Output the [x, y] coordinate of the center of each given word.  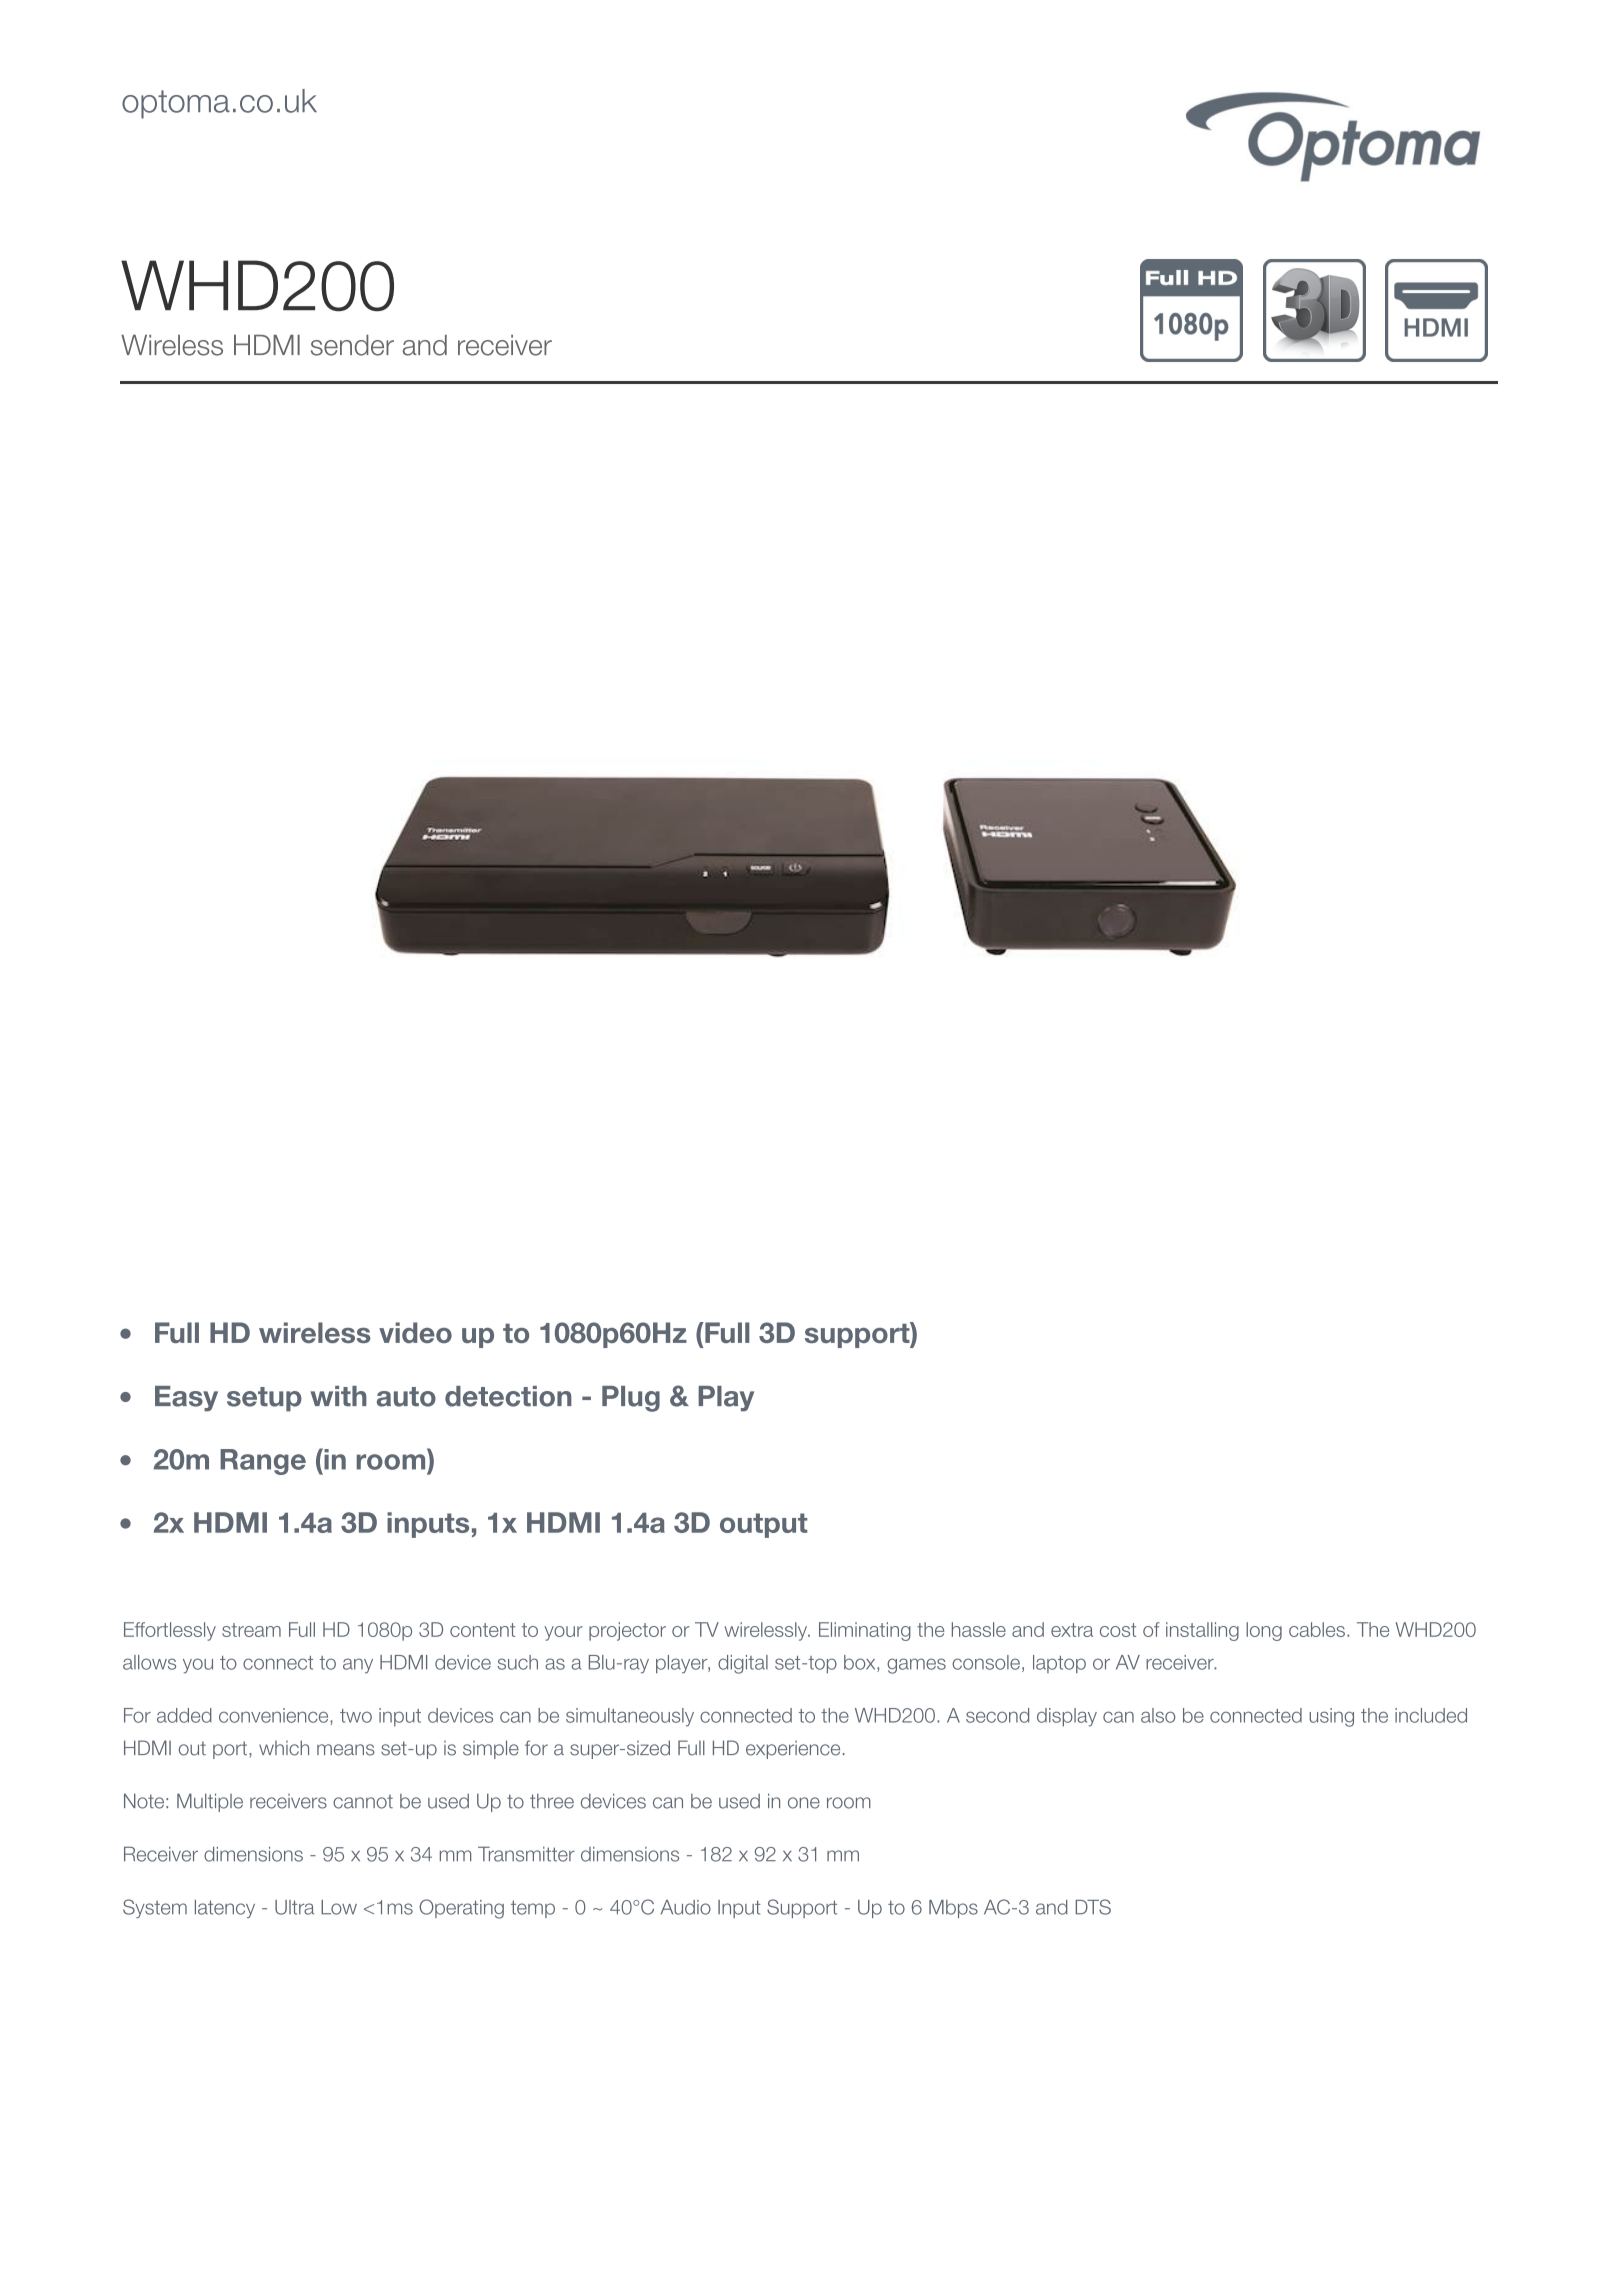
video [415, 1332]
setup [264, 1399]
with [339, 1396]
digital [743, 1664]
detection [508, 1396]
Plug [631, 1399]
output [763, 1525]
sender [352, 345]
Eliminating [865, 1631]
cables [1317, 1629]
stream [251, 1630]
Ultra [294, 1907]
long [1264, 1631]
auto [406, 1397]
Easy [186, 1399]
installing [1202, 1631]
